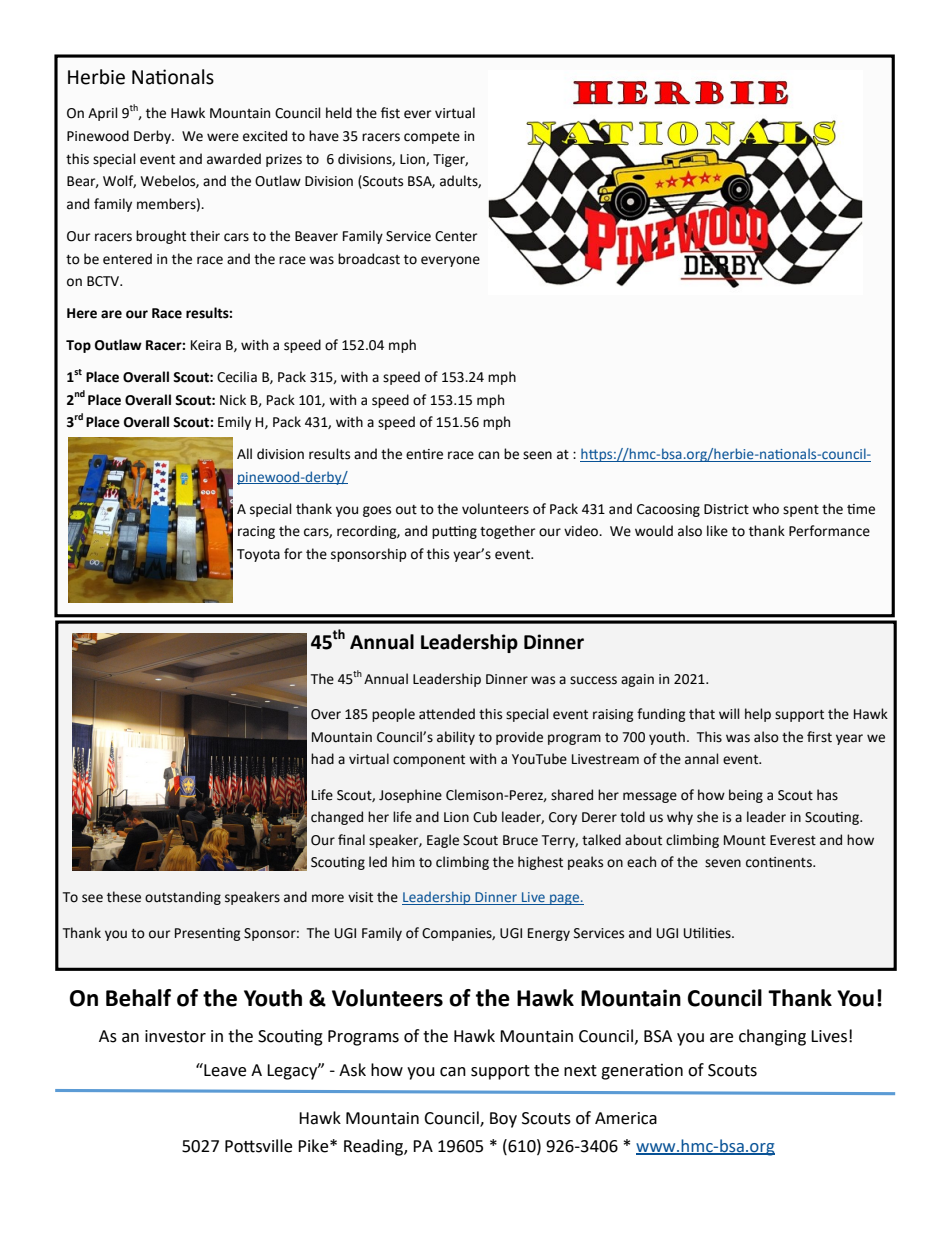 Image resolution: width=952 pixels, height=1233 pixels. Describe the element at coordinates (772, 1037) in the screenshot. I see `changing` at that location.
